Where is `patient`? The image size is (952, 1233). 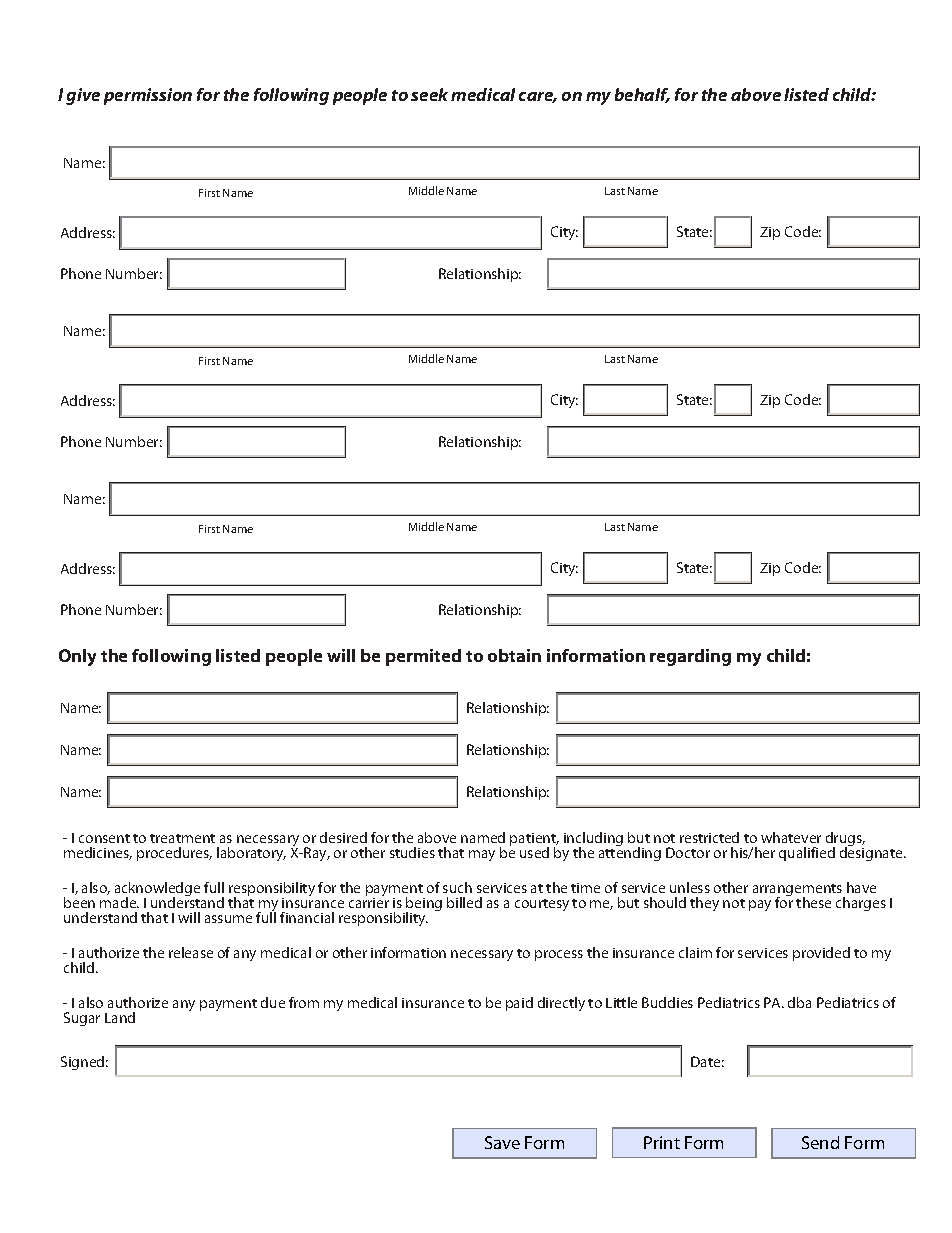
patient is located at coordinates (534, 841).
